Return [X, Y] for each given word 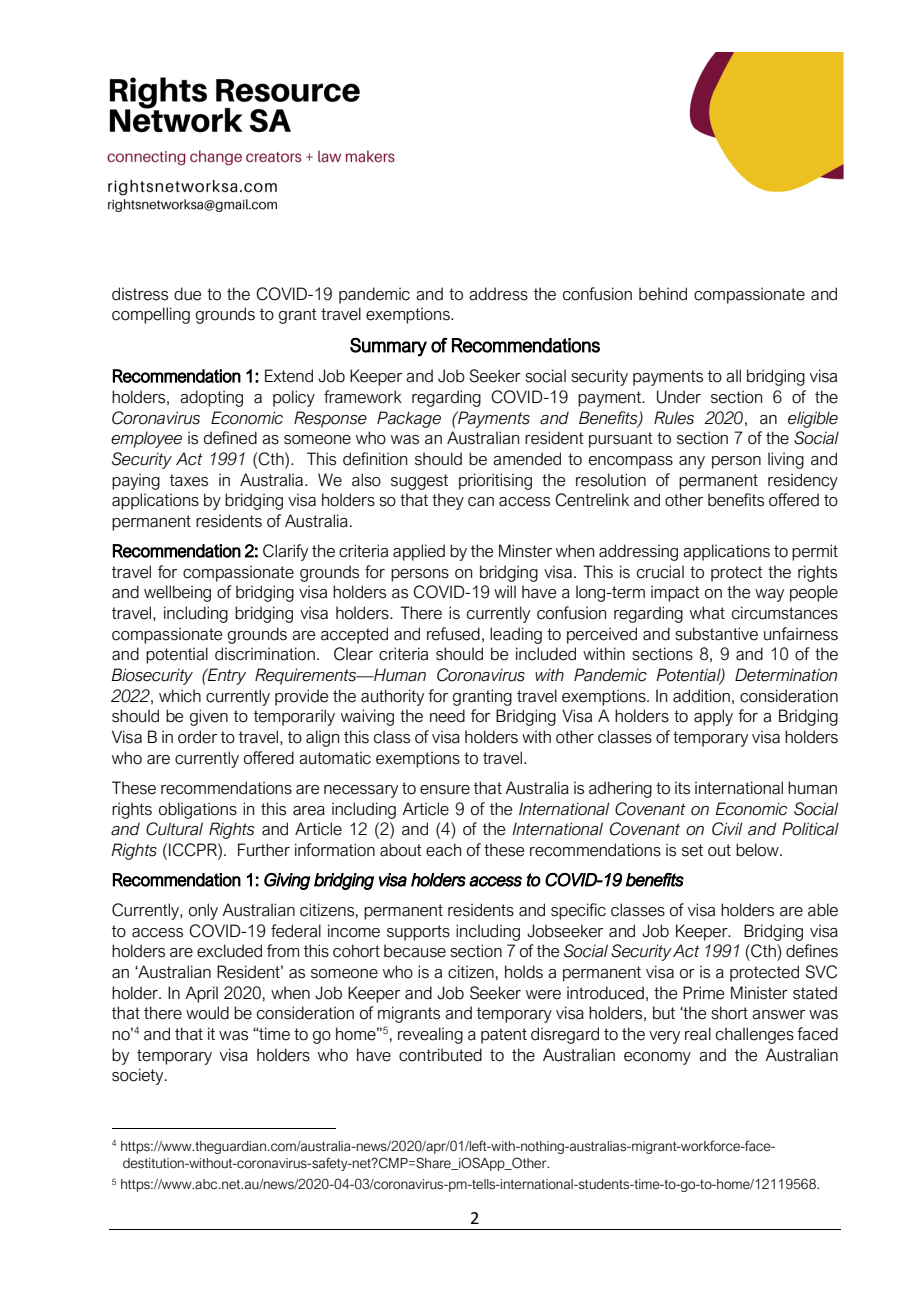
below [758, 850]
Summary [388, 347]
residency [803, 481]
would [207, 1013]
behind [663, 294]
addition [701, 696]
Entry [226, 676]
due [187, 294]
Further [264, 850]
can [481, 502]
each [443, 850]
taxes [189, 480]
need [447, 716]
